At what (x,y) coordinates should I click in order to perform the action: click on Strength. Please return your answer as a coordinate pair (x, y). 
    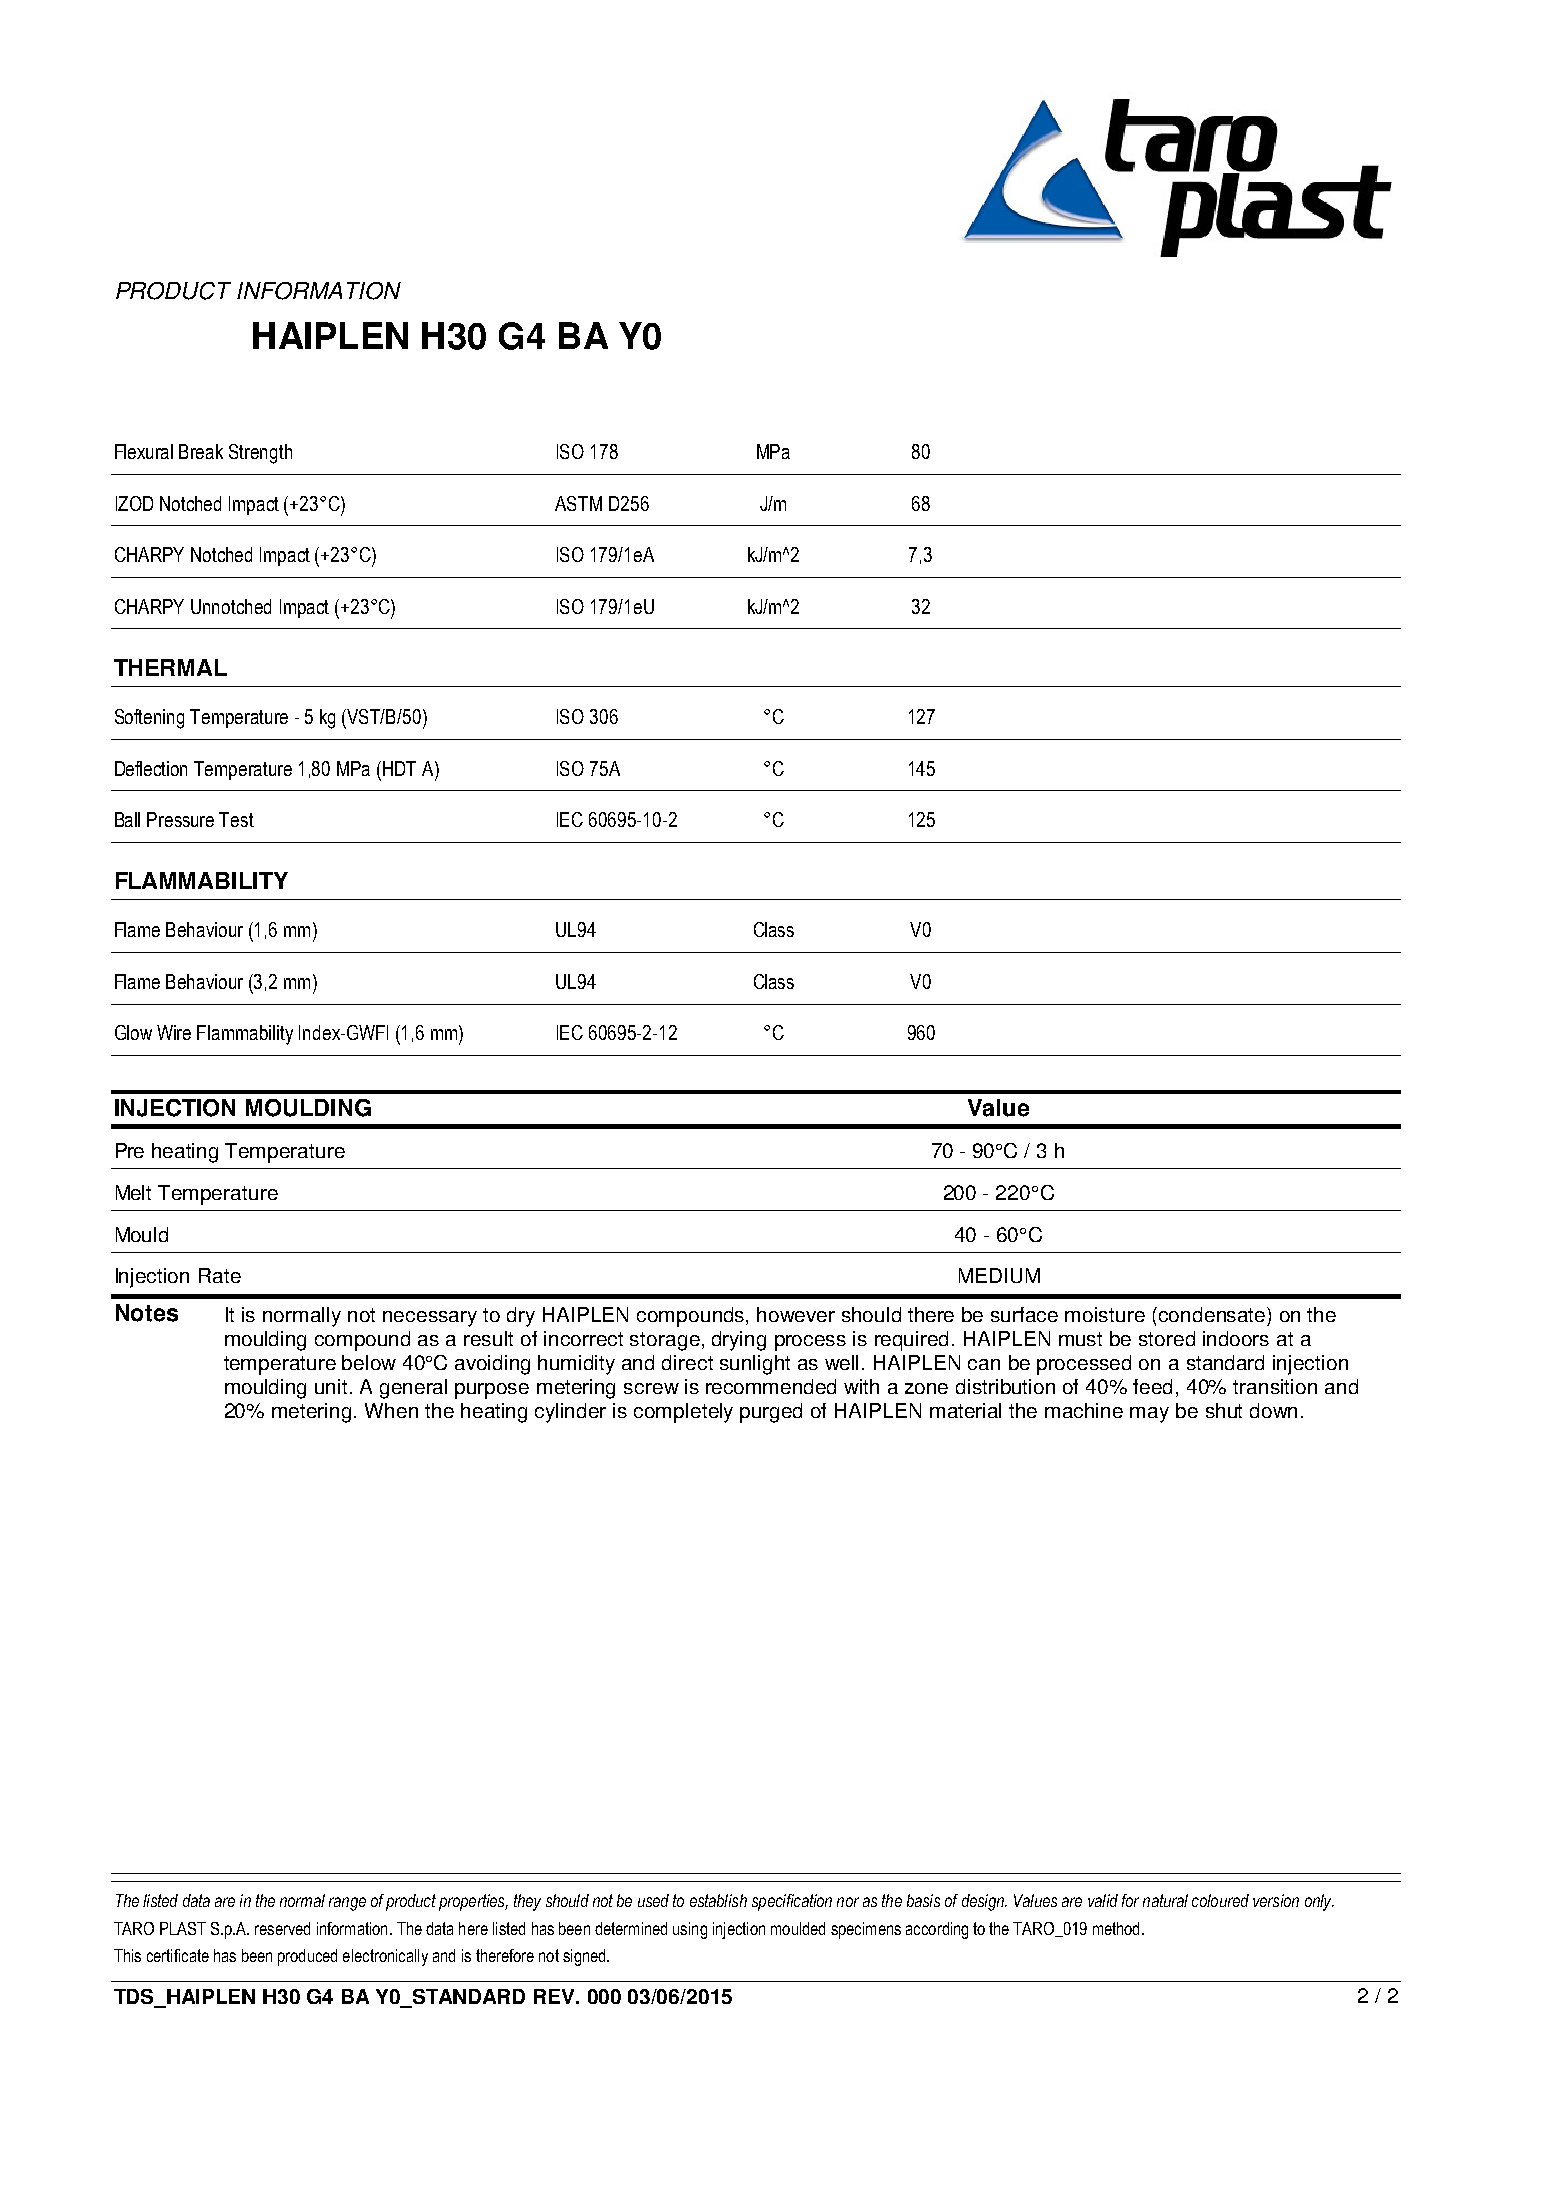
    Looking at the image, I should click on (260, 454).
